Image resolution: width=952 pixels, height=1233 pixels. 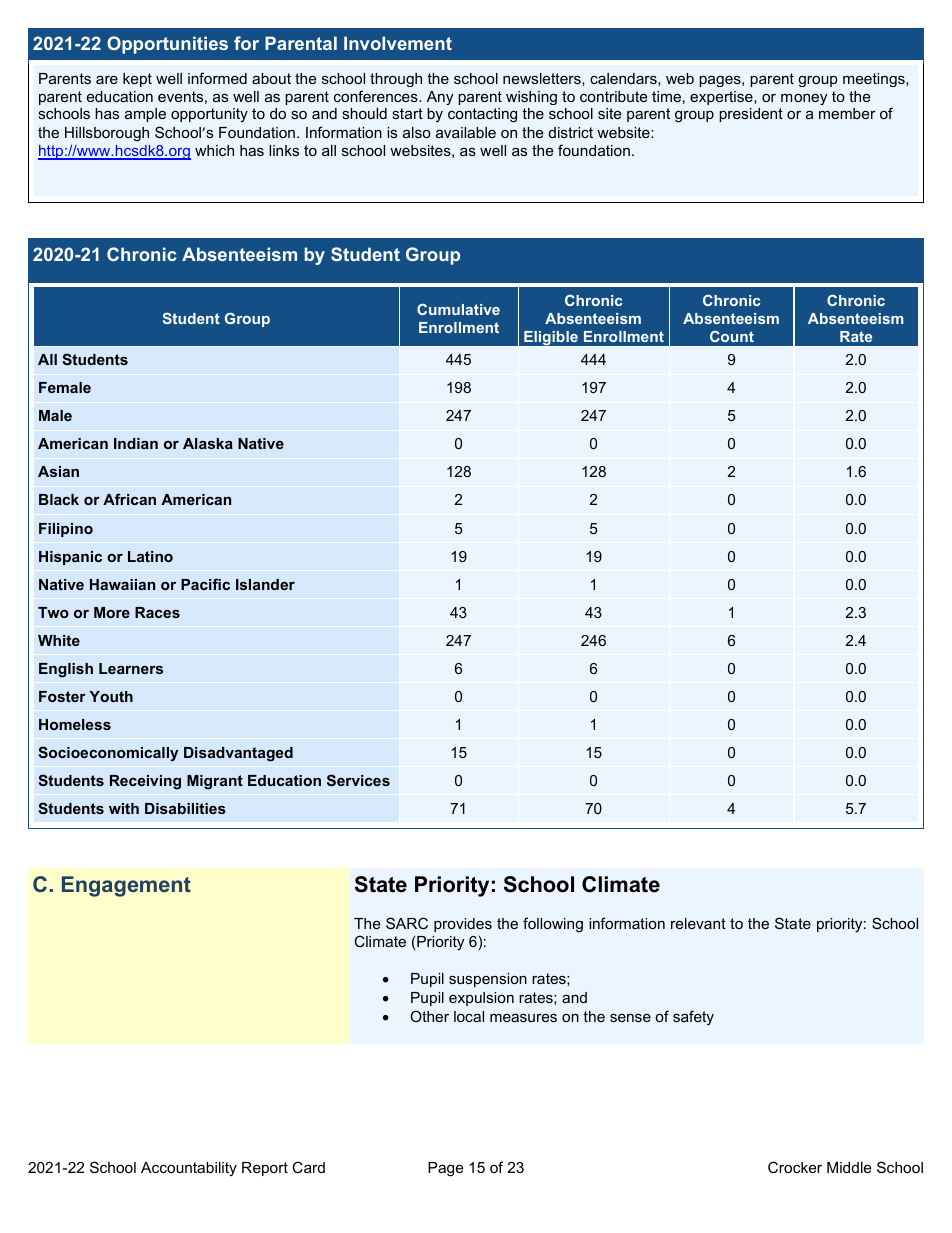 What do you see at coordinates (136, 443) in the page?
I see `Indian` at bounding box center [136, 443].
